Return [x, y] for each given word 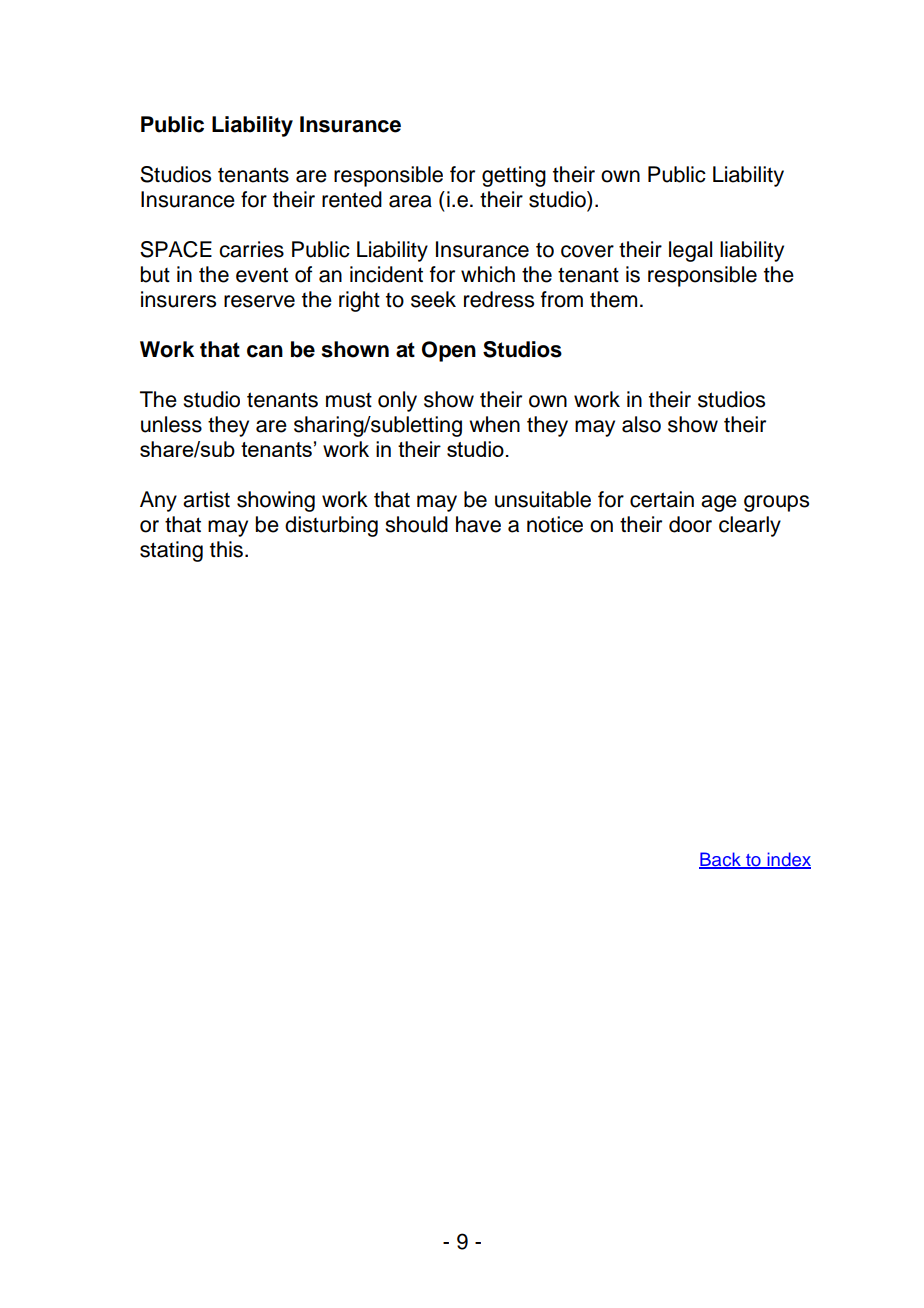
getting [514, 176]
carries [251, 249]
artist [206, 499]
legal [690, 251]
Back [721, 860]
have [478, 524]
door [690, 524]
